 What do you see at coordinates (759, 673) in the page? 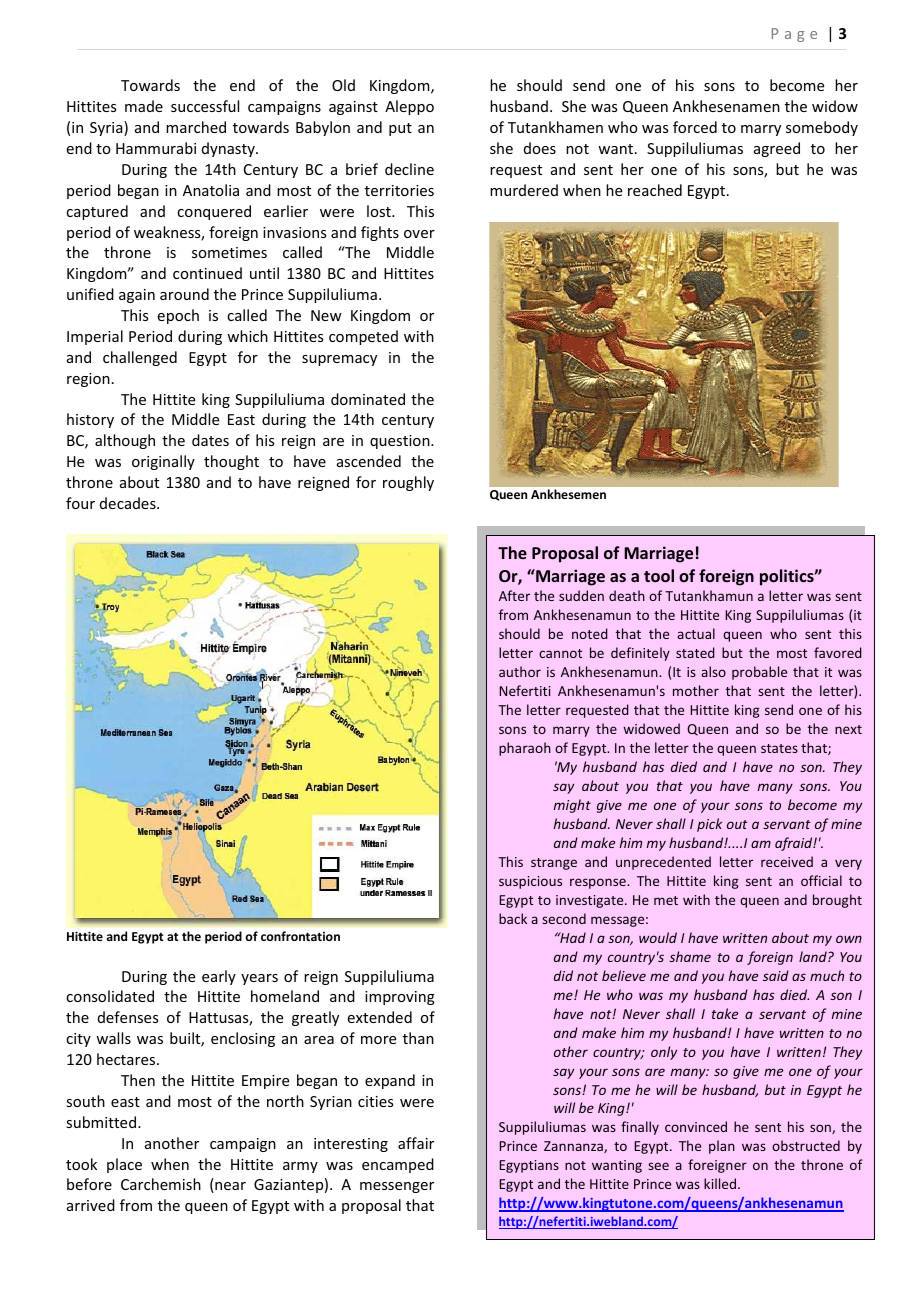
I see `probable` at bounding box center [759, 673].
